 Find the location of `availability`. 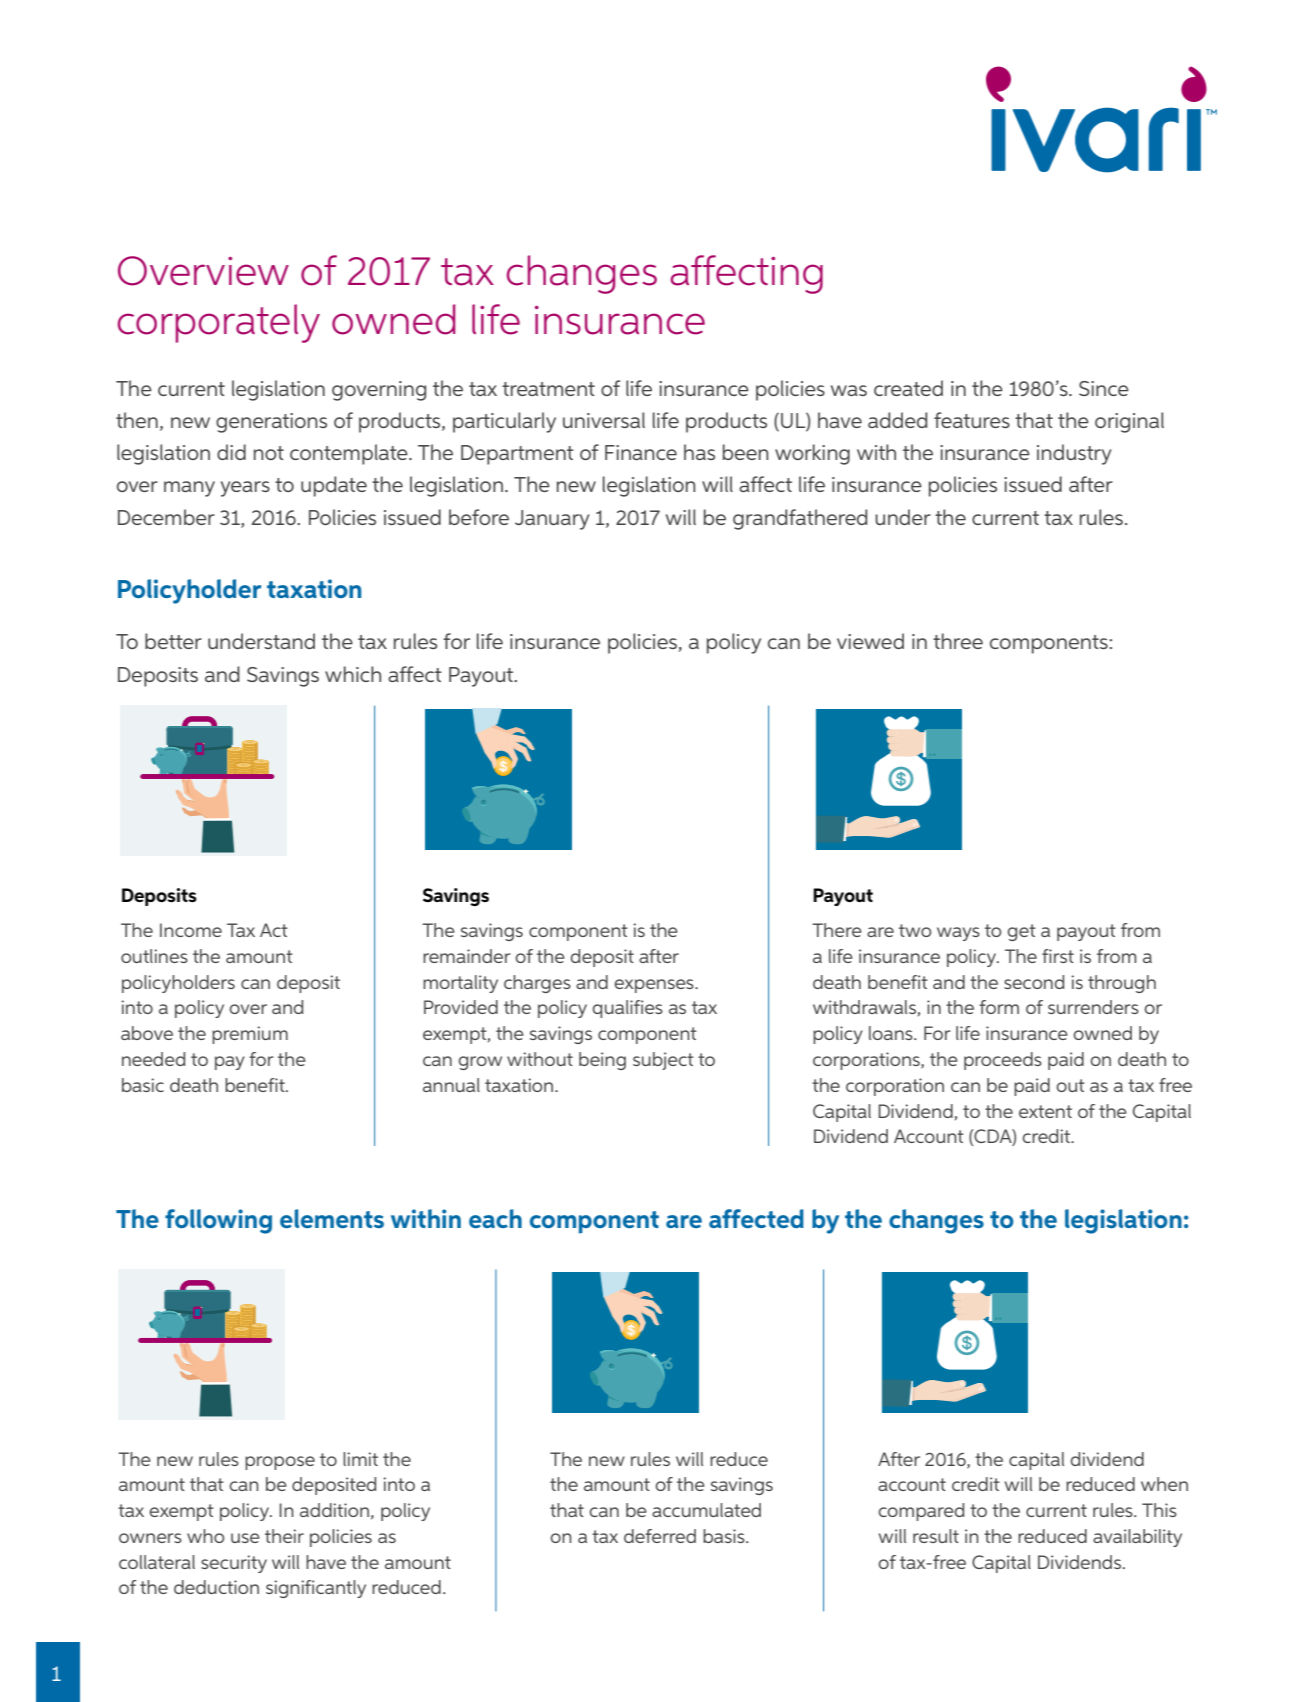

availability is located at coordinates (1137, 1538).
